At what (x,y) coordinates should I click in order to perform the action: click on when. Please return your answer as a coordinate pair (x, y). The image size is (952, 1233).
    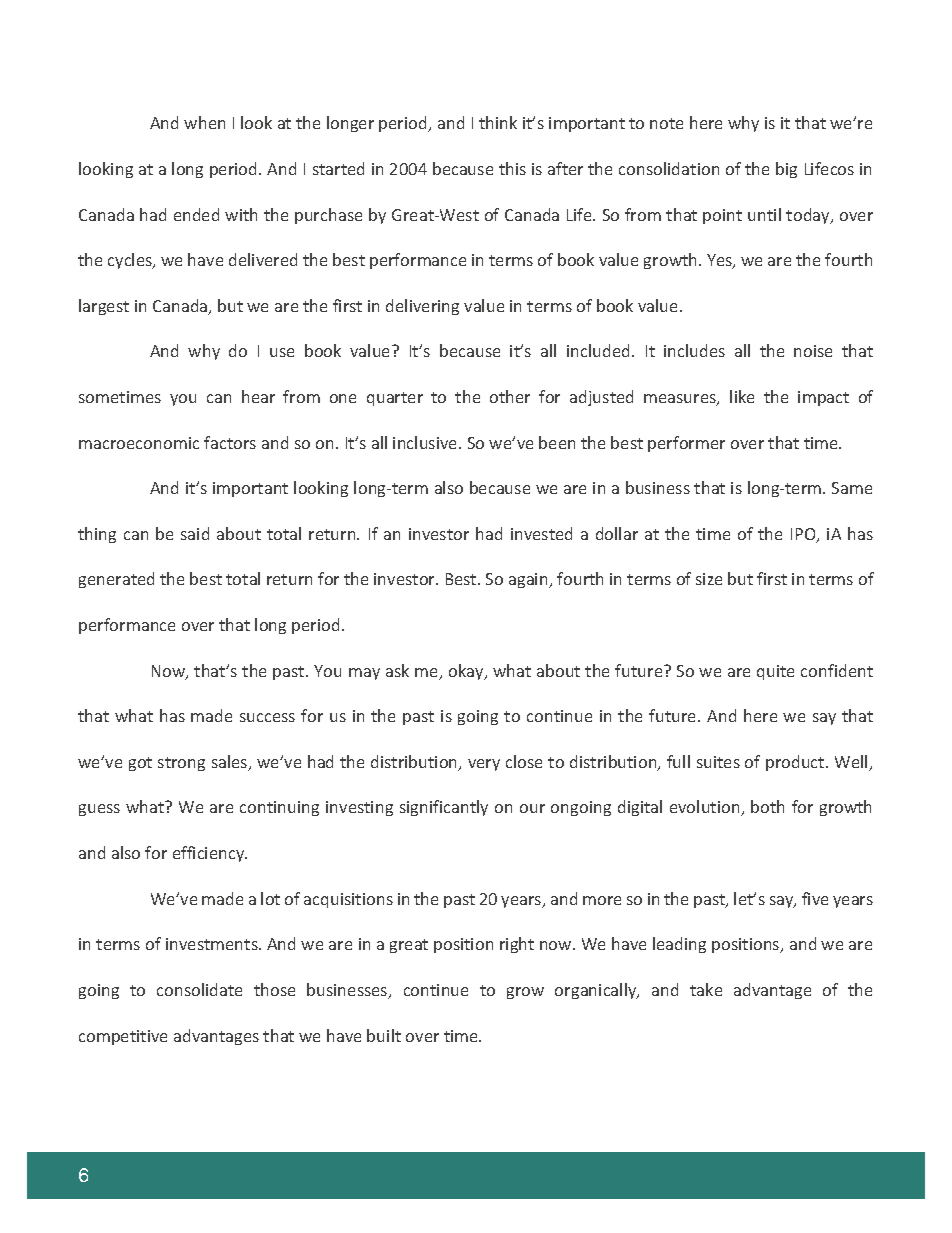
    Looking at the image, I should click on (204, 122).
